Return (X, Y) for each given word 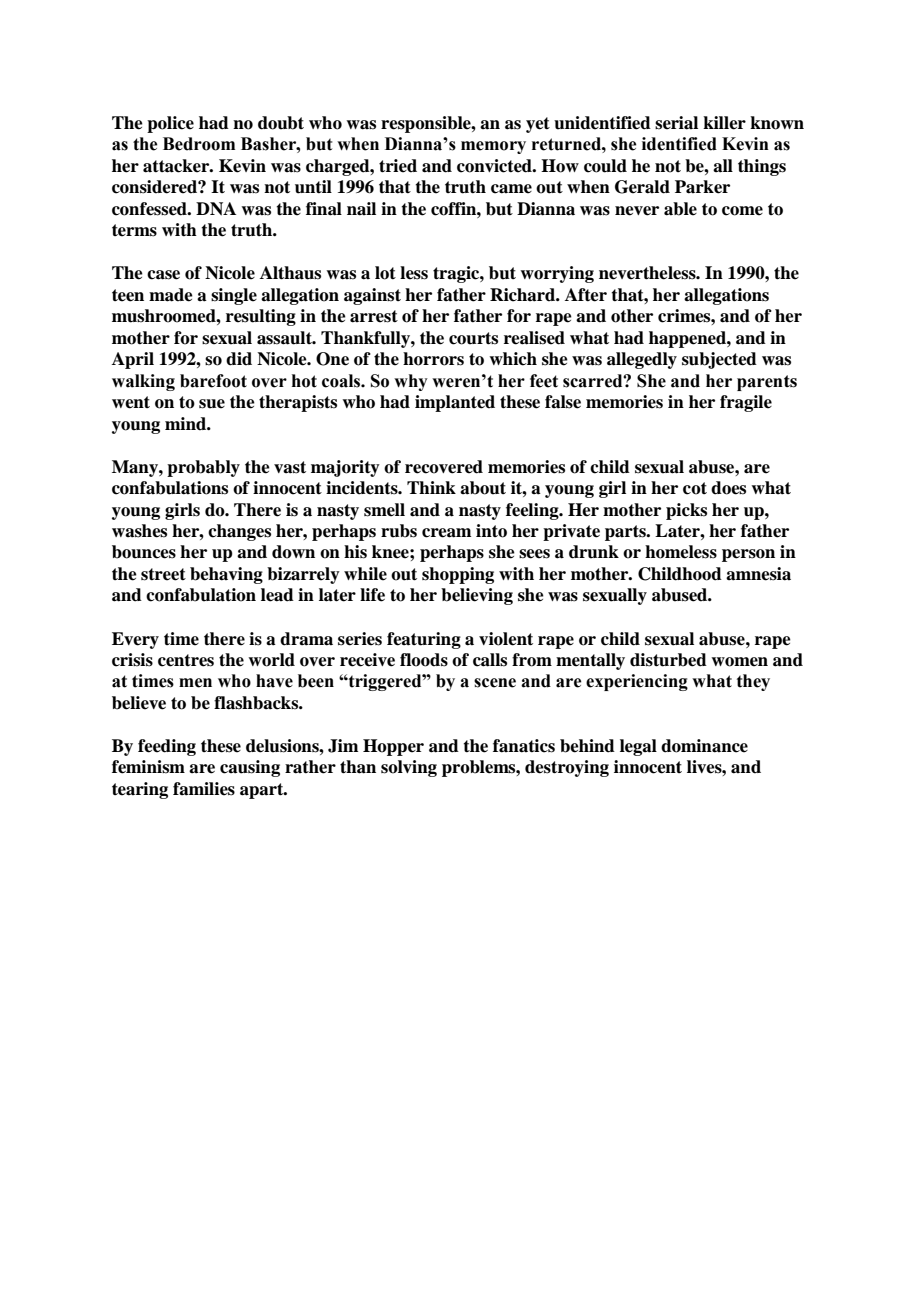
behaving (226, 575)
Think (431, 487)
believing (477, 596)
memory (493, 147)
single (234, 296)
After (586, 295)
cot (695, 488)
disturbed (668, 660)
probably (203, 468)
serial (676, 123)
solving (409, 768)
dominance (704, 746)
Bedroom (199, 144)
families (204, 789)
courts (473, 338)
